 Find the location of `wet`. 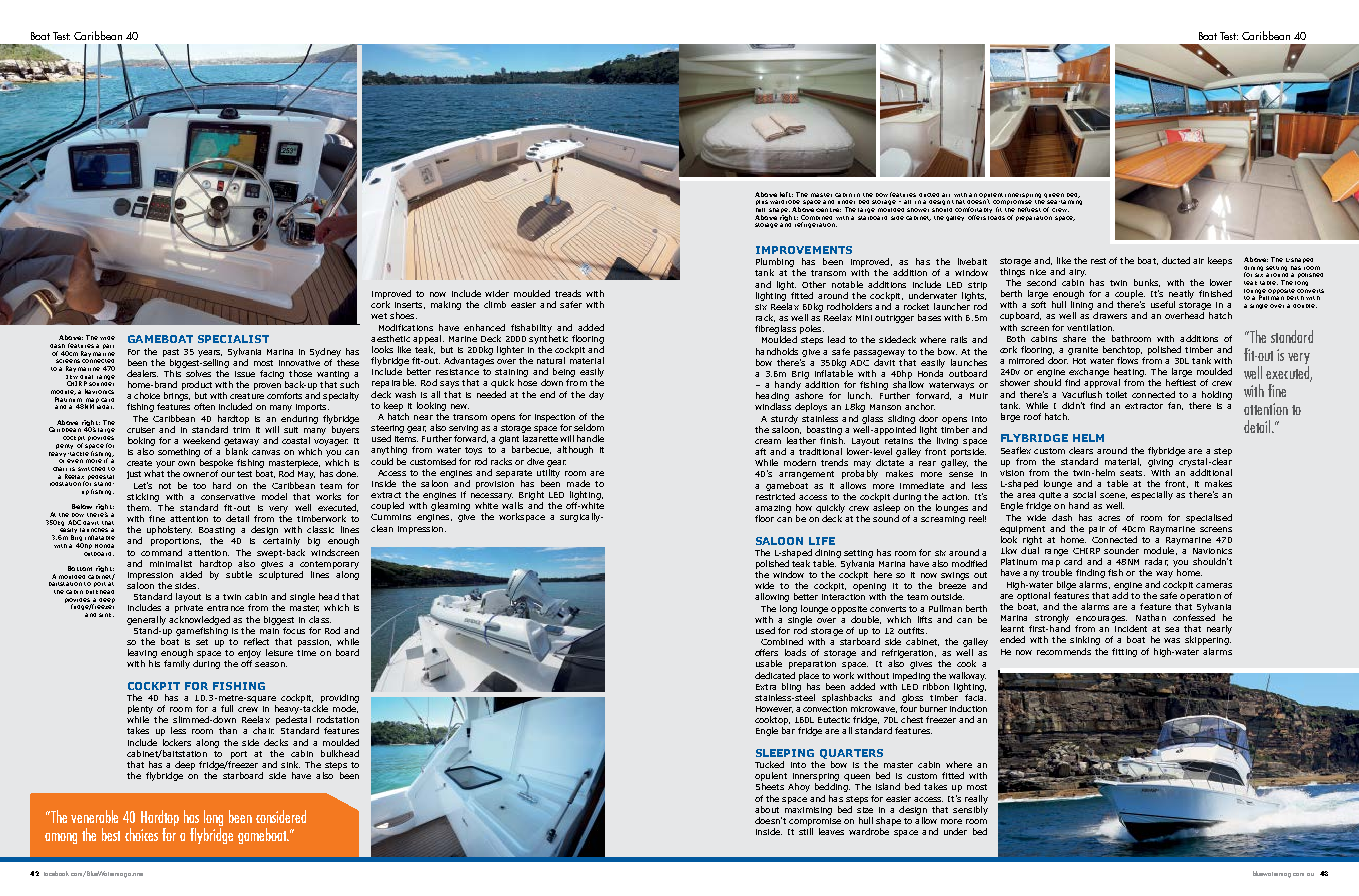

wet is located at coordinates (379, 316).
